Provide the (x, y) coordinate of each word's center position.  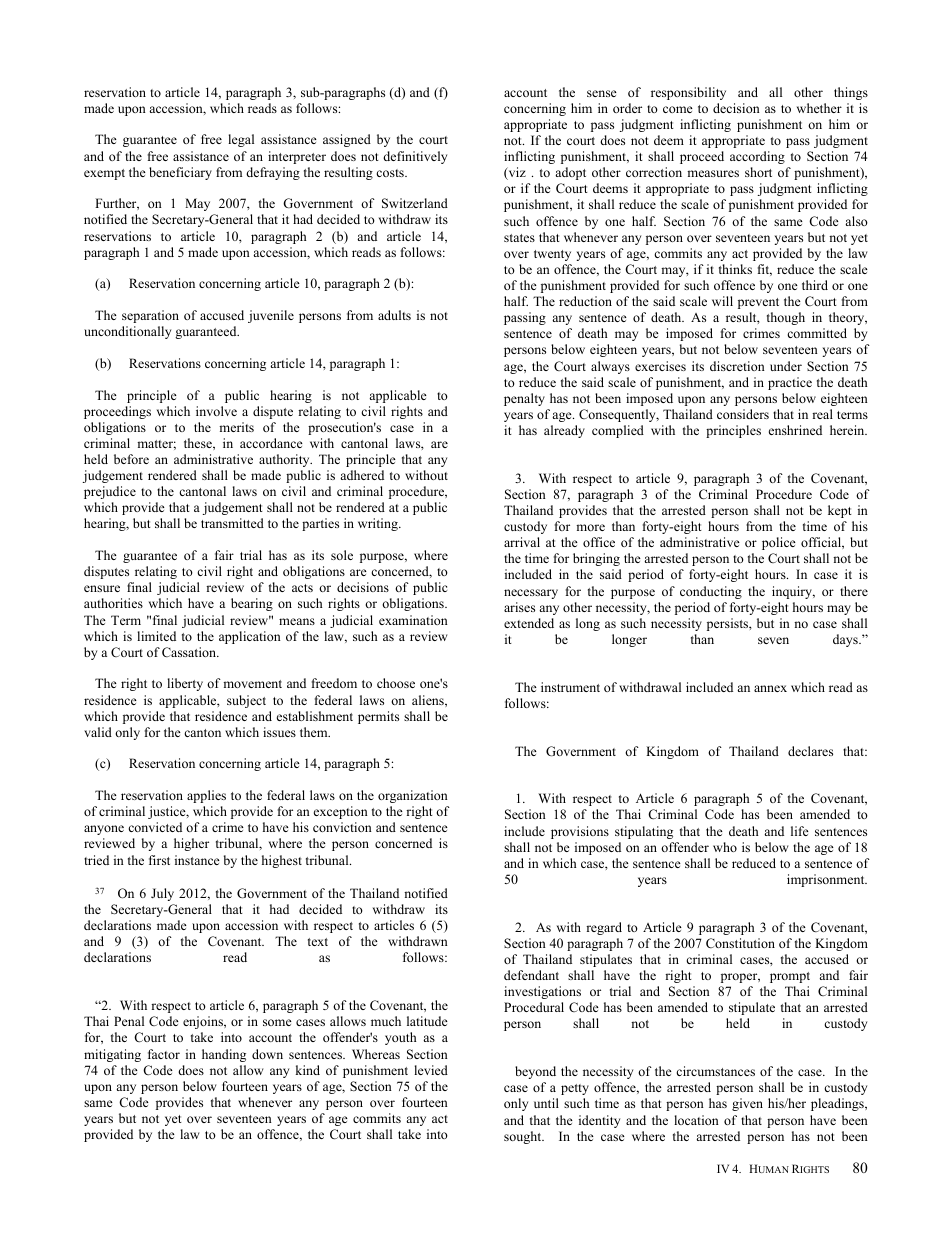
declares (810, 751)
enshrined (795, 430)
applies (206, 796)
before (131, 459)
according (757, 157)
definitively (415, 157)
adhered (362, 475)
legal (241, 140)
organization (413, 796)
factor (164, 1054)
